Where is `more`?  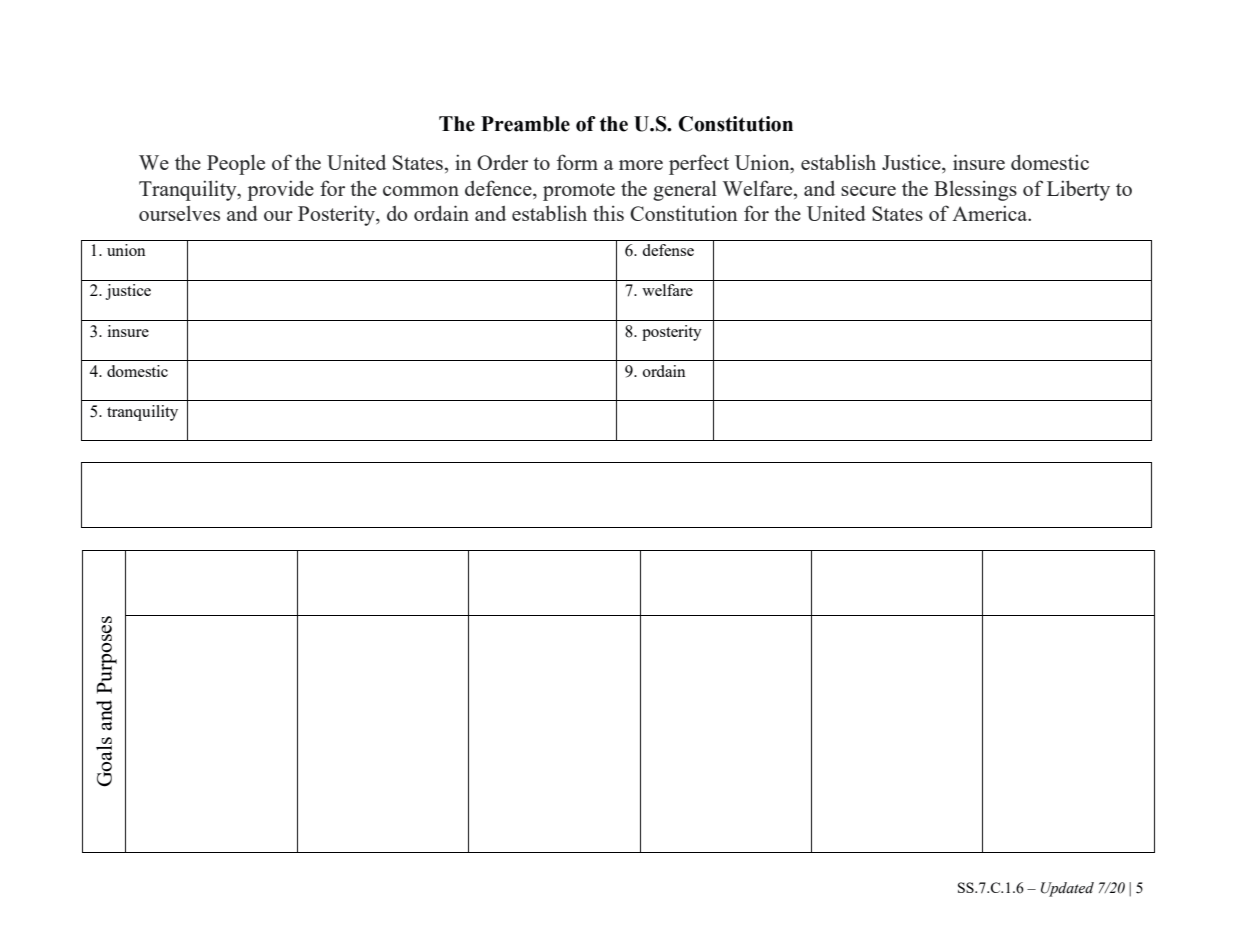 more is located at coordinates (641, 165).
